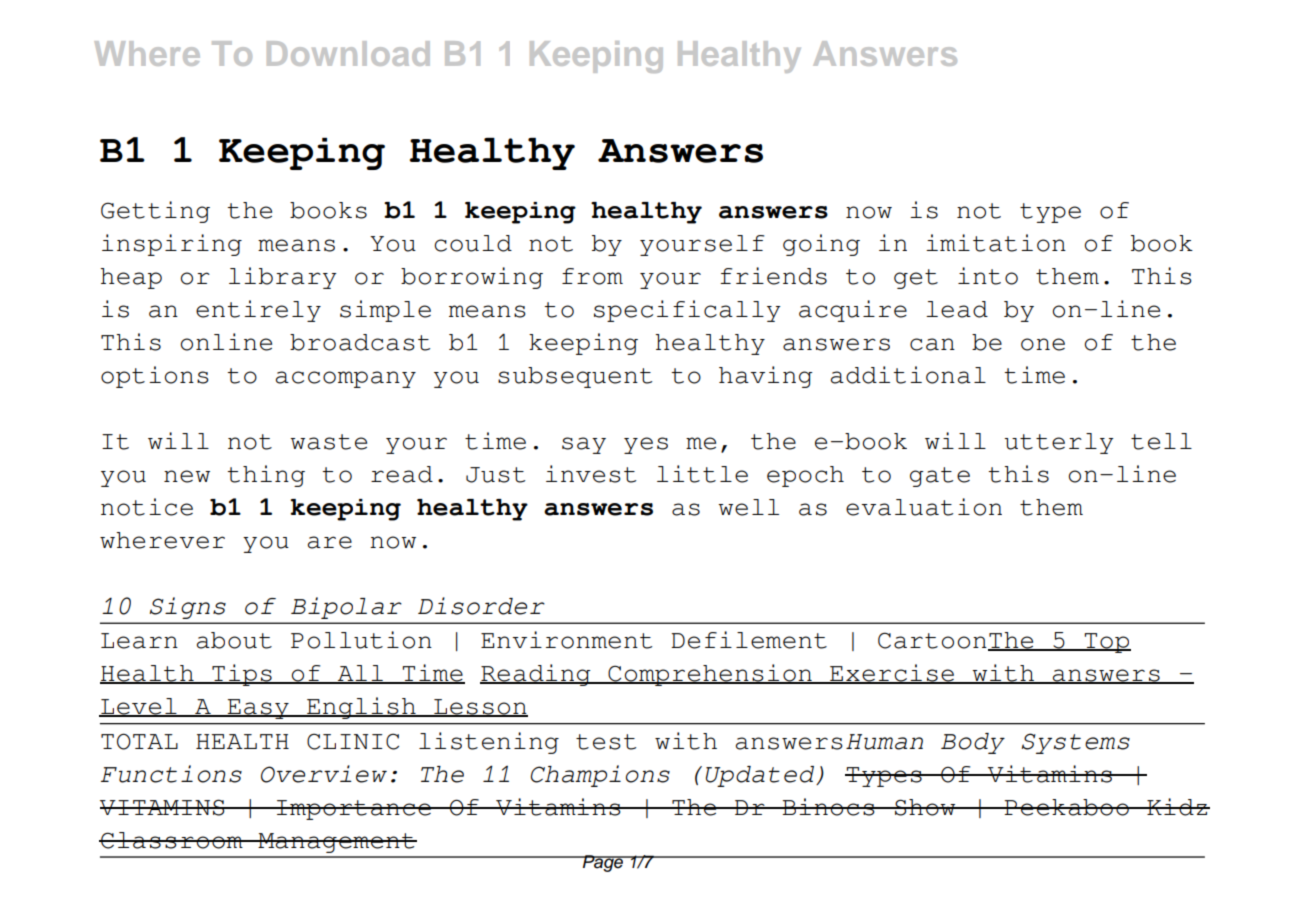 The height and width of the screenshot is (924, 1311). Describe the element at coordinates (996, 243) in the screenshot. I see `imitation` at that location.
